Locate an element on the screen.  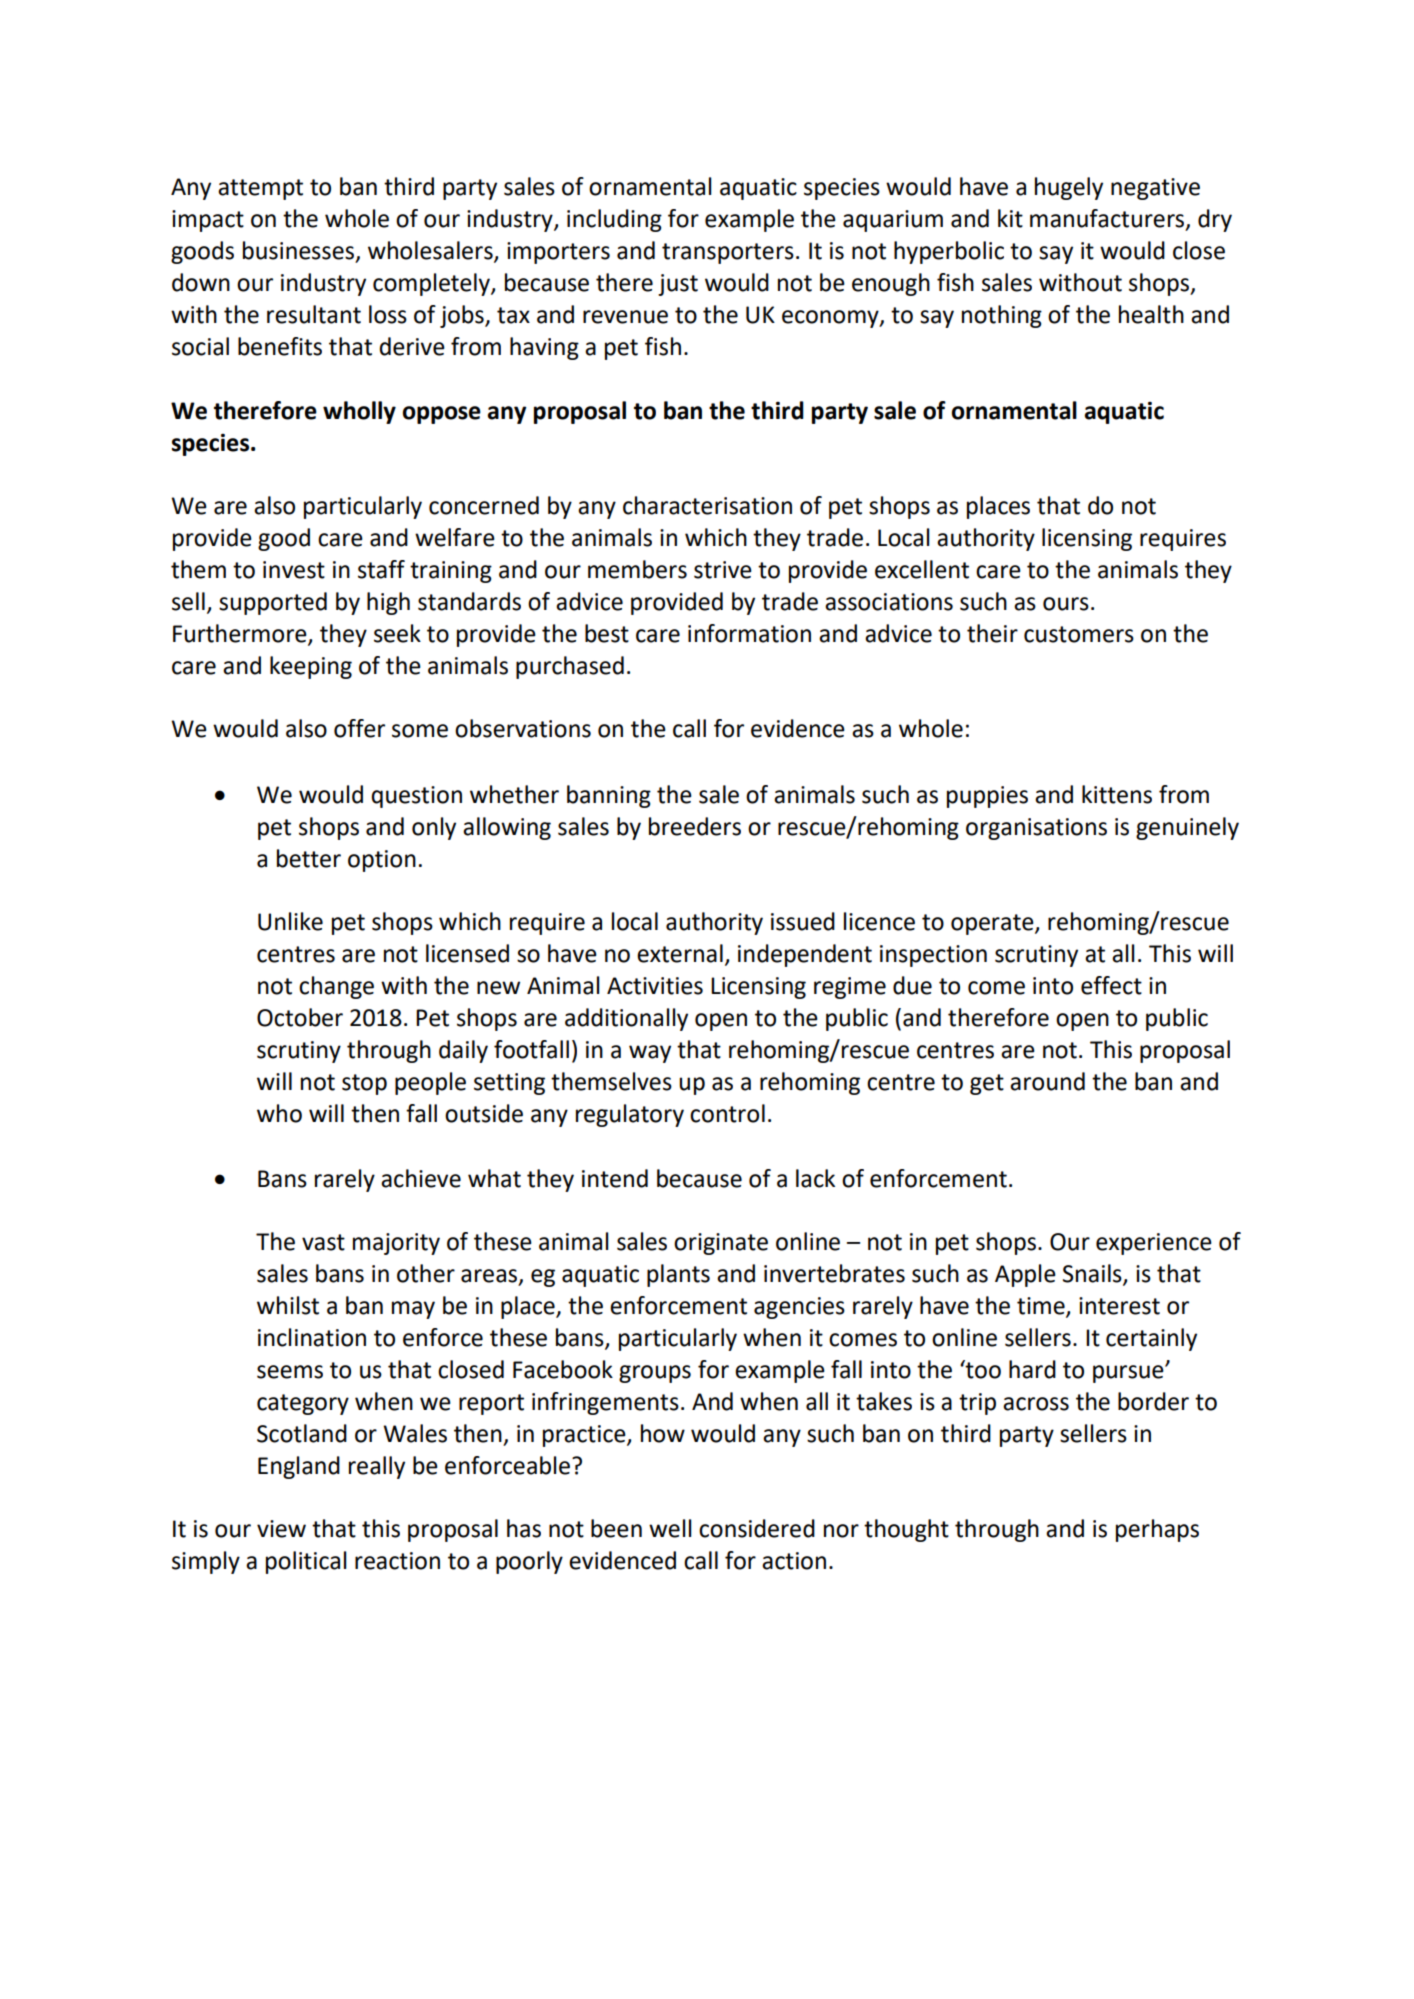
better is located at coordinates (309, 858).
